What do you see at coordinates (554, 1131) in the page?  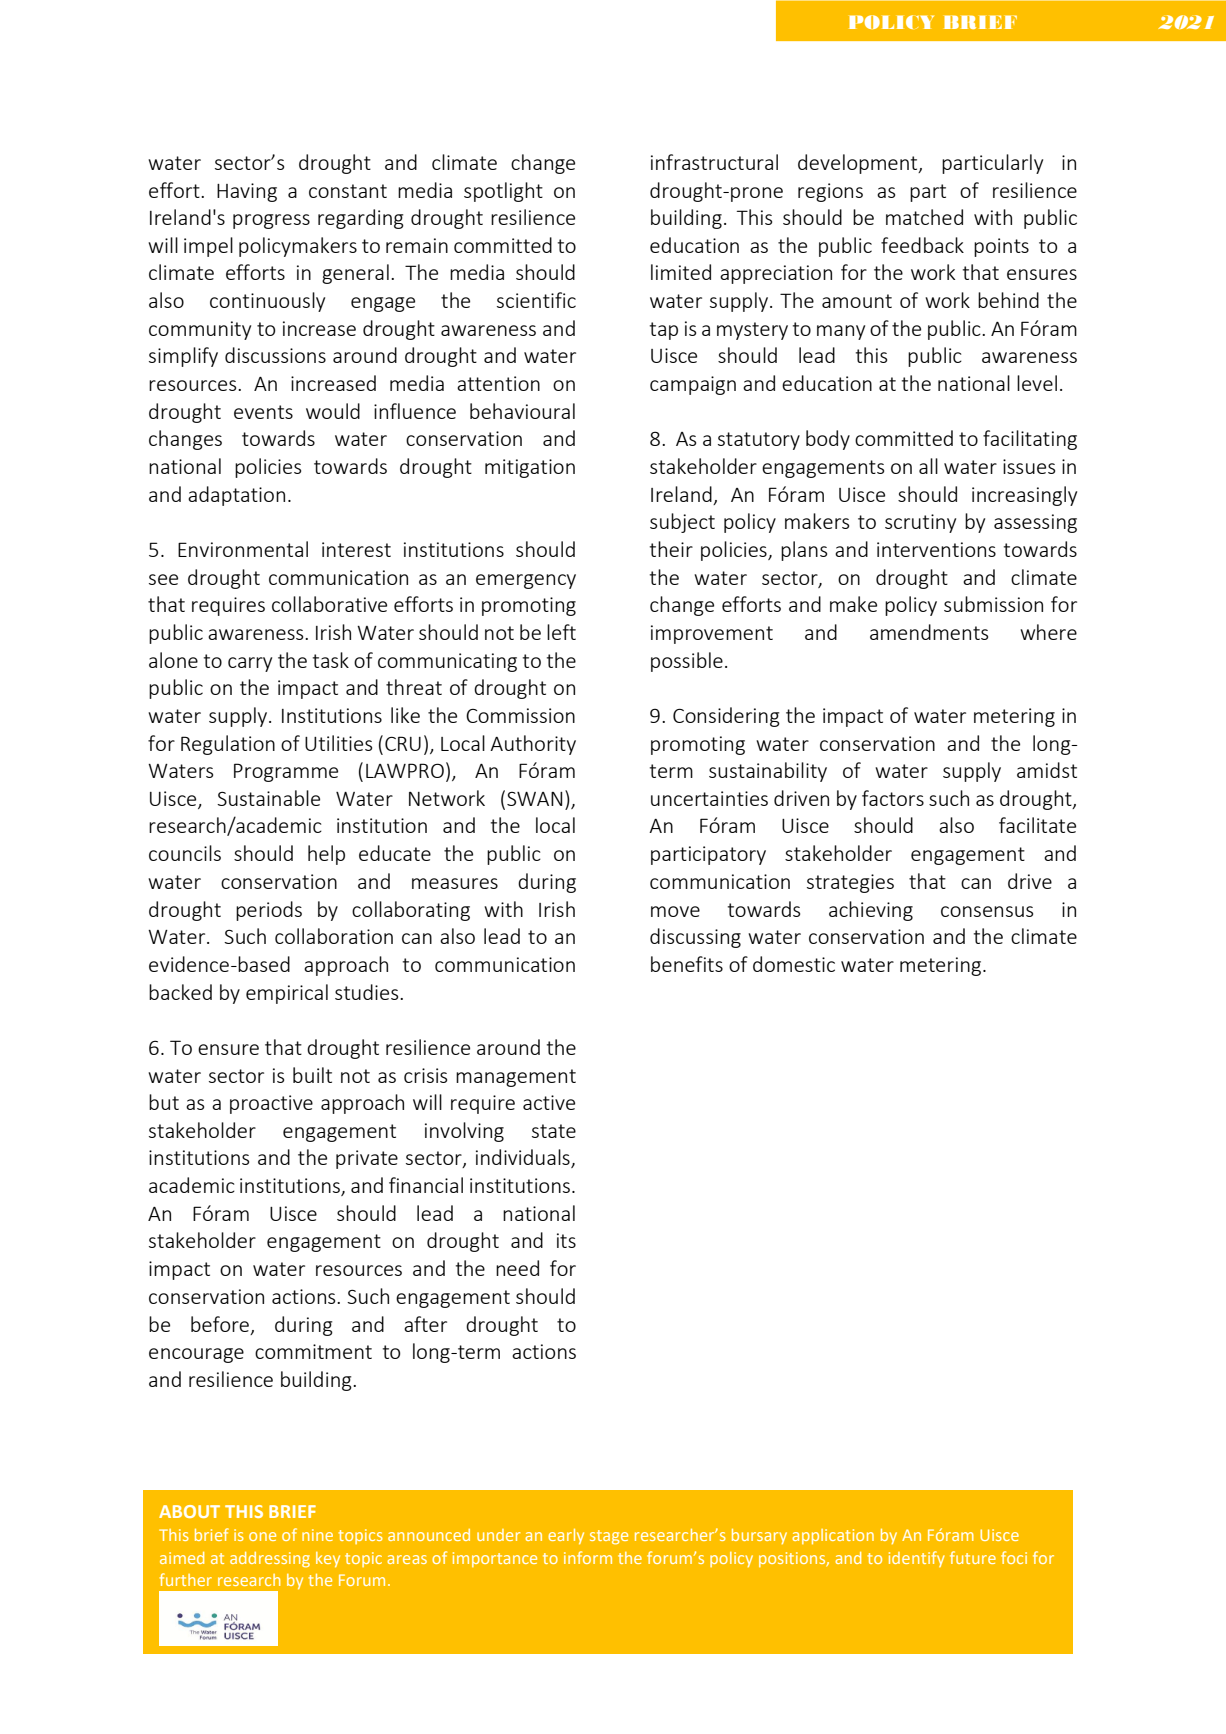 I see `state` at bounding box center [554, 1131].
